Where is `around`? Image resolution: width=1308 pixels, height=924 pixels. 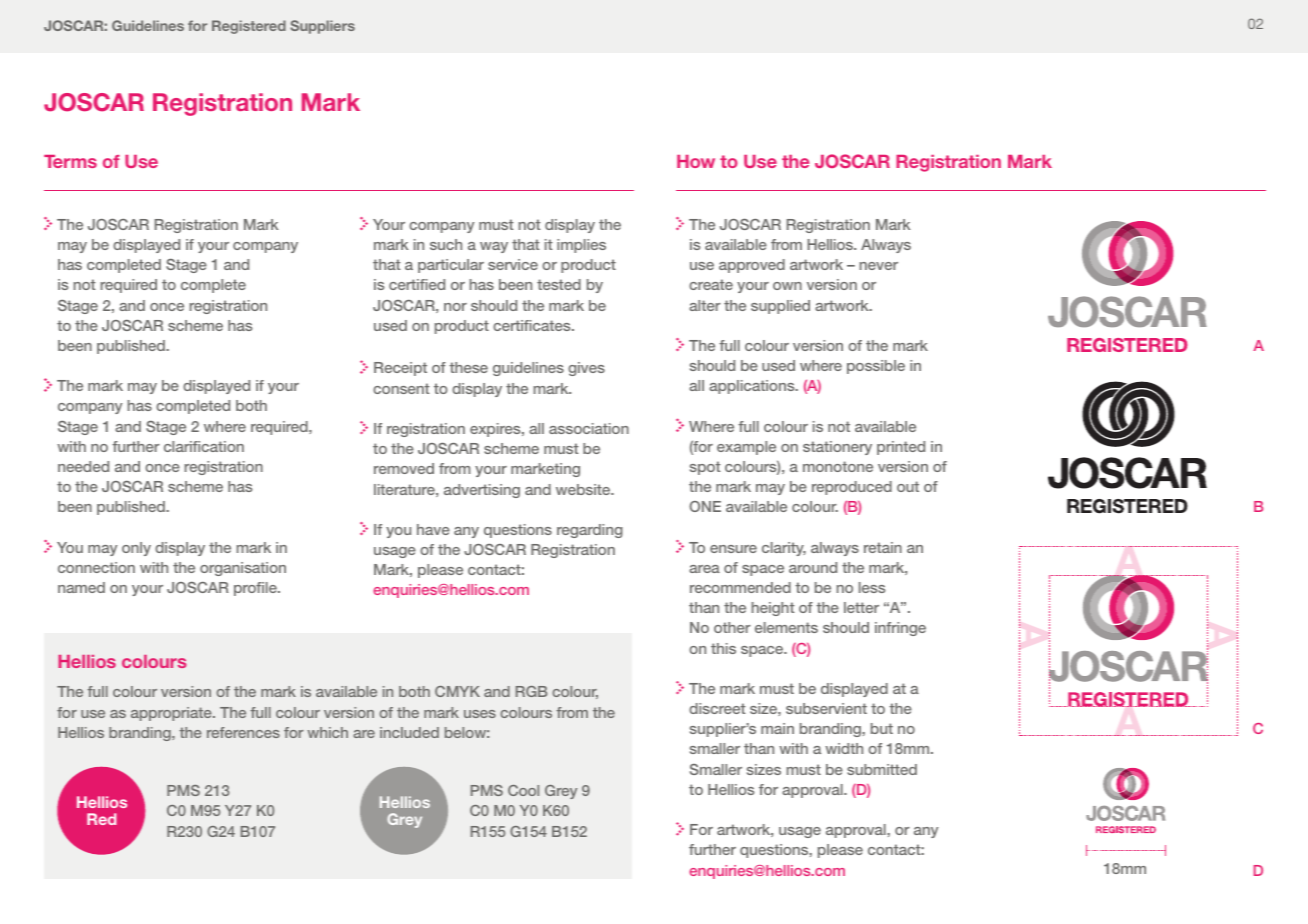
around is located at coordinates (813, 567).
